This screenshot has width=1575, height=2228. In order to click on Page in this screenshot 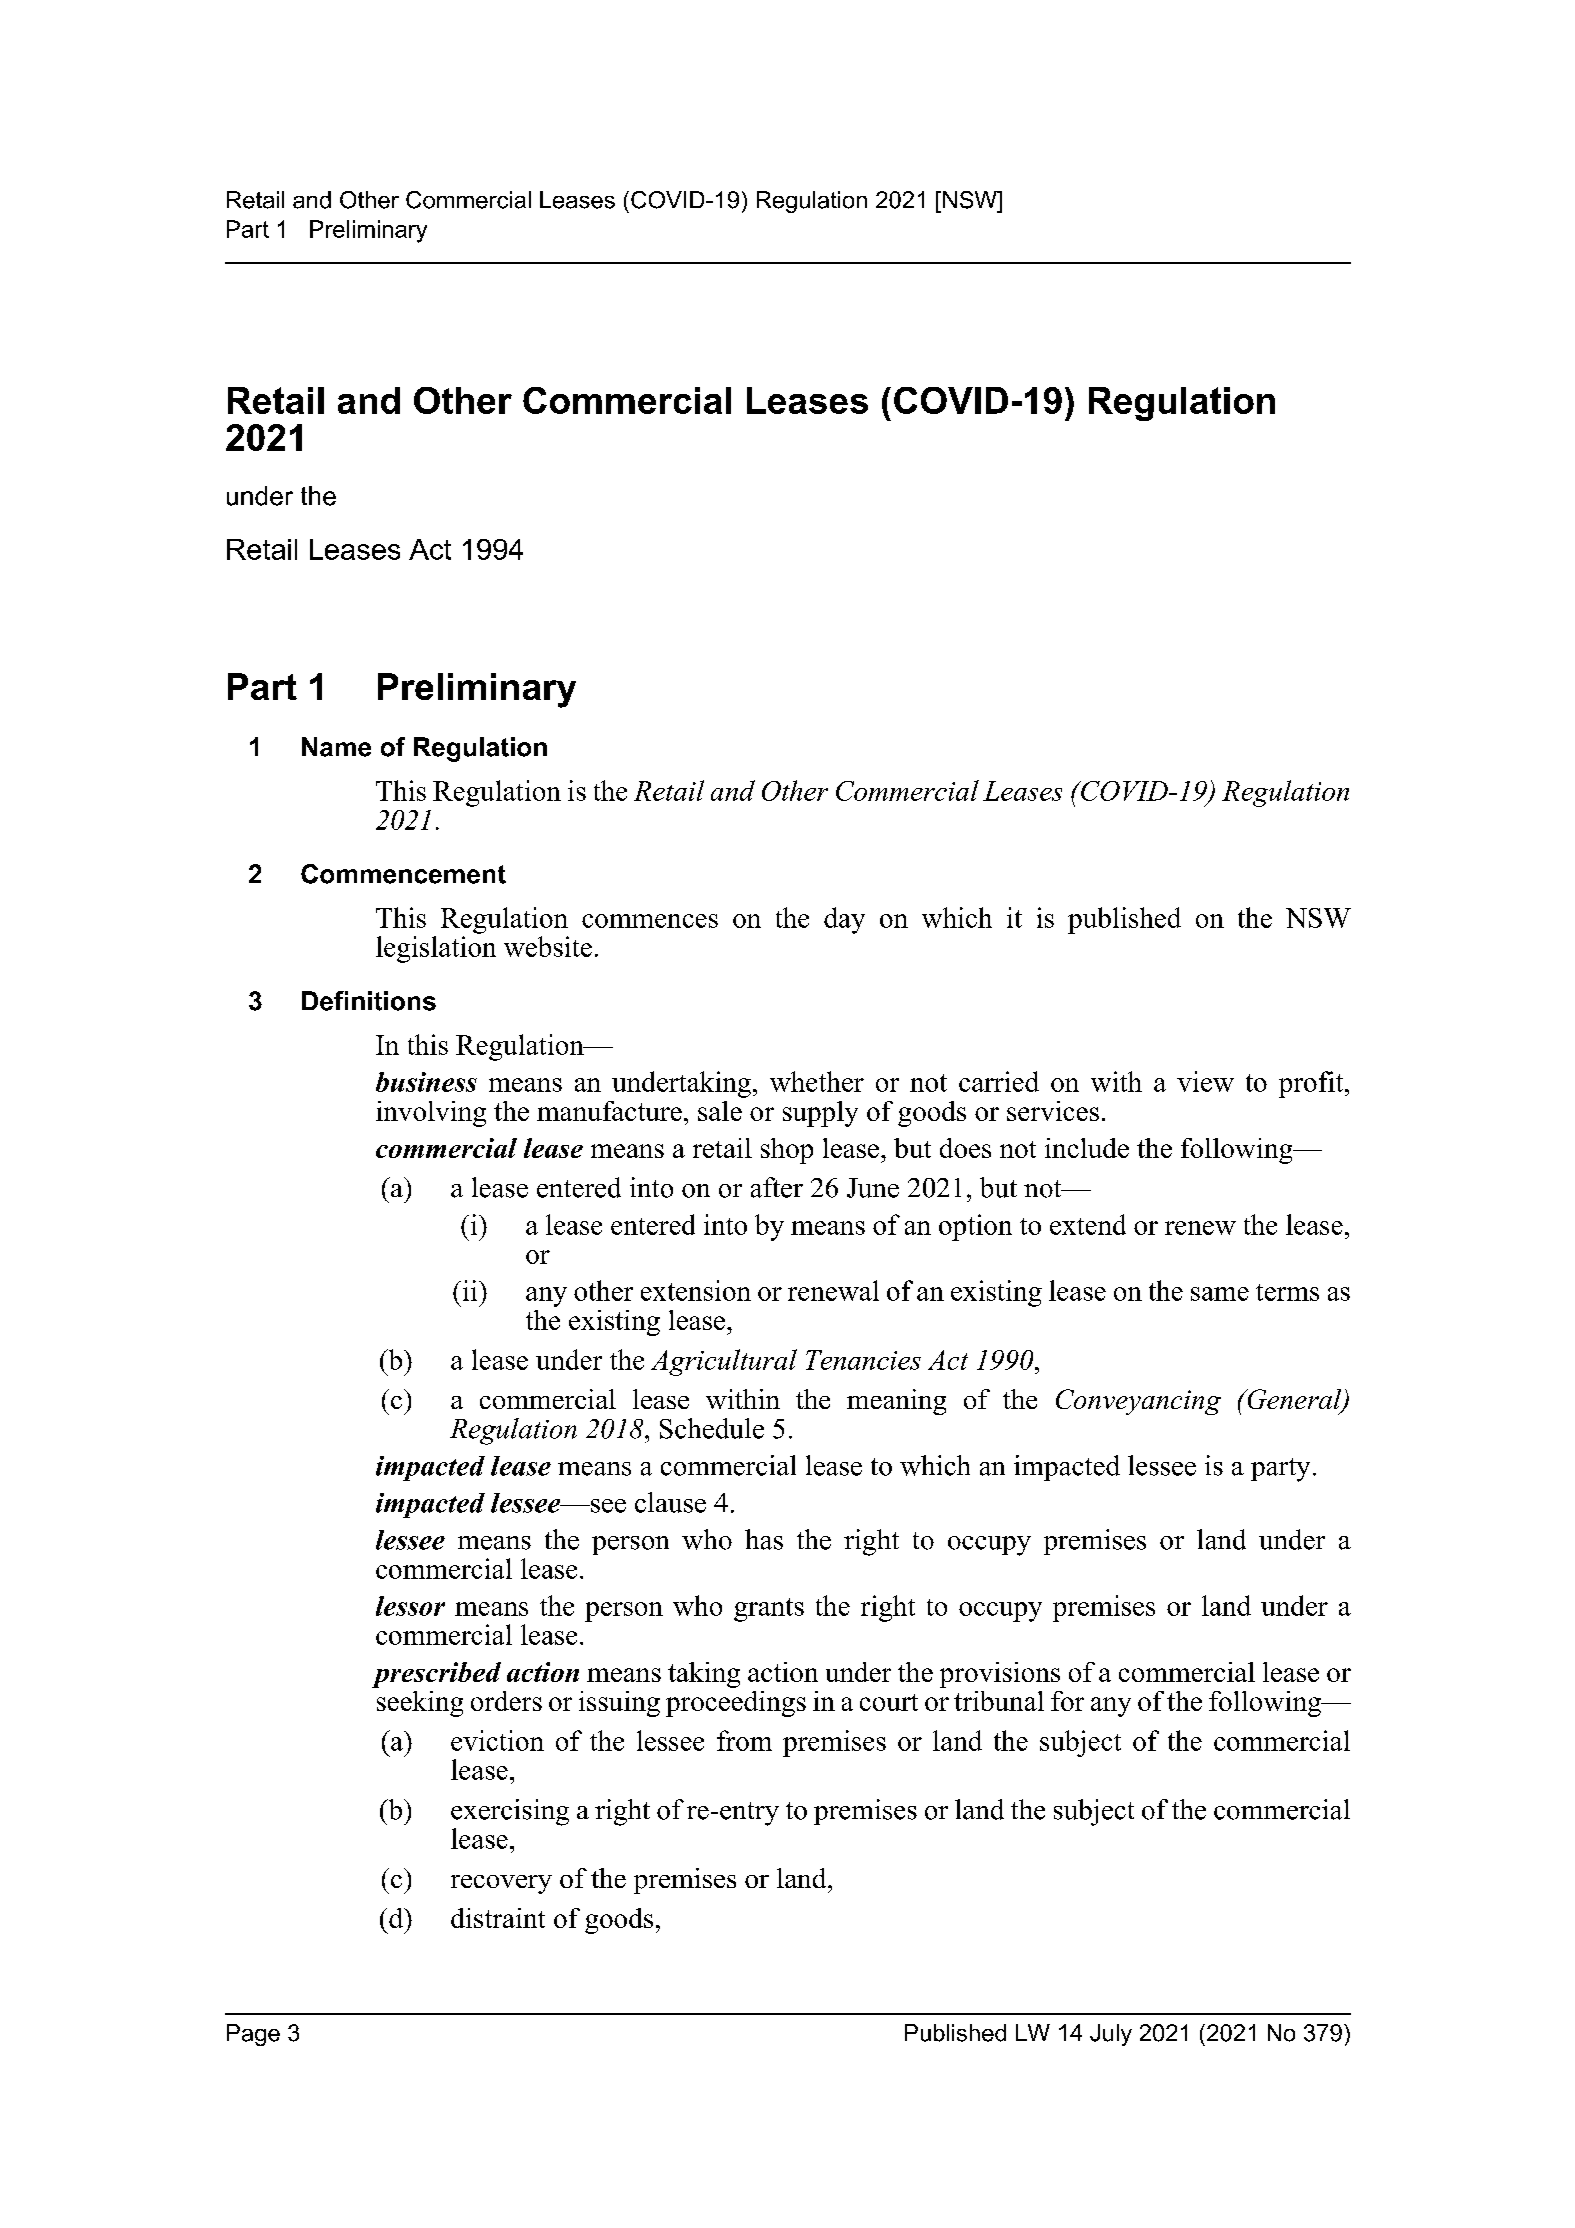, I will do `click(253, 2035)`.
